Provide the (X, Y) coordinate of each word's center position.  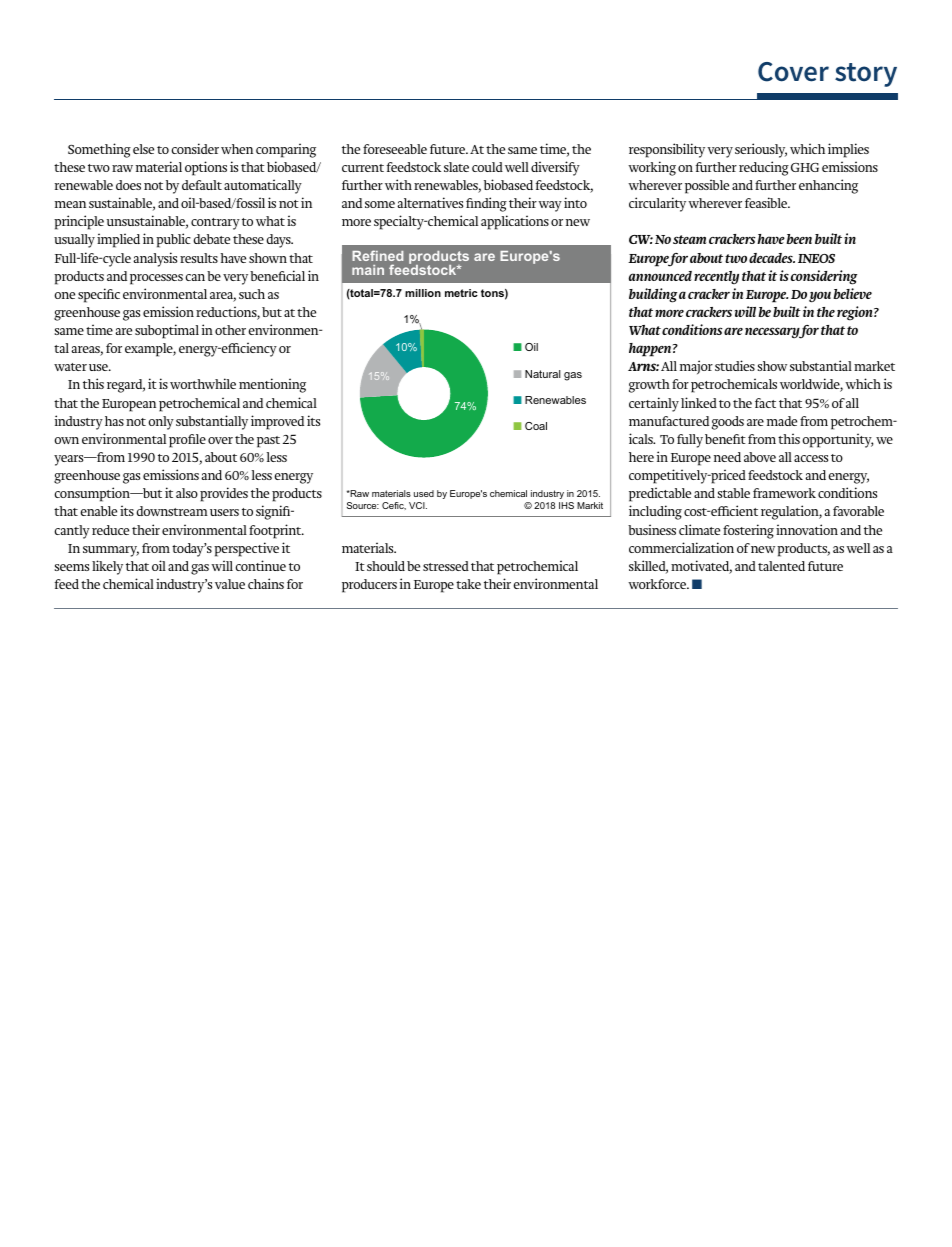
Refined (377, 255)
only (161, 423)
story (866, 75)
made (782, 421)
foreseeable (395, 149)
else (143, 149)
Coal (536, 426)
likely (107, 567)
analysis (155, 259)
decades (772, 258)
